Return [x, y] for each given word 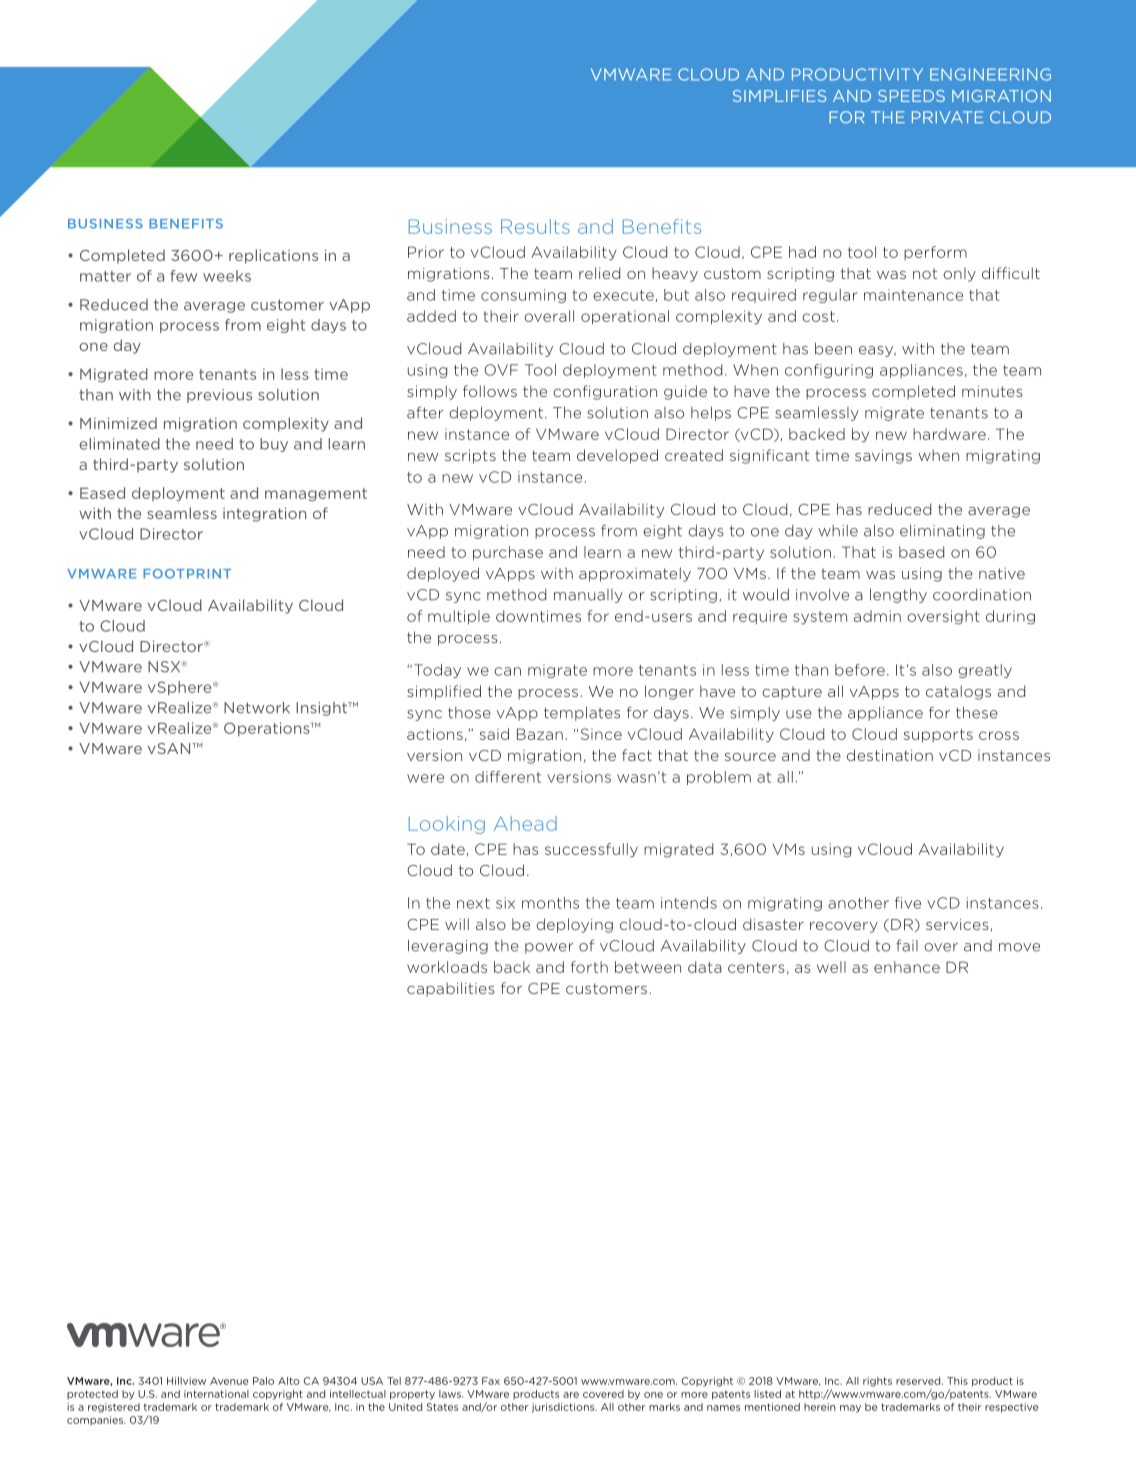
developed [617, 456]
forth [589, 967]
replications [273, 256]
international [216, 1394]
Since [601, 734]
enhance [907, 967]
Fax [491, 1381]
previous [219, 396]
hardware [949, 434]
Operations [268, 729]
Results [535, 226]
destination [890, 755]
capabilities [451, 989]
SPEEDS [911, 96]
